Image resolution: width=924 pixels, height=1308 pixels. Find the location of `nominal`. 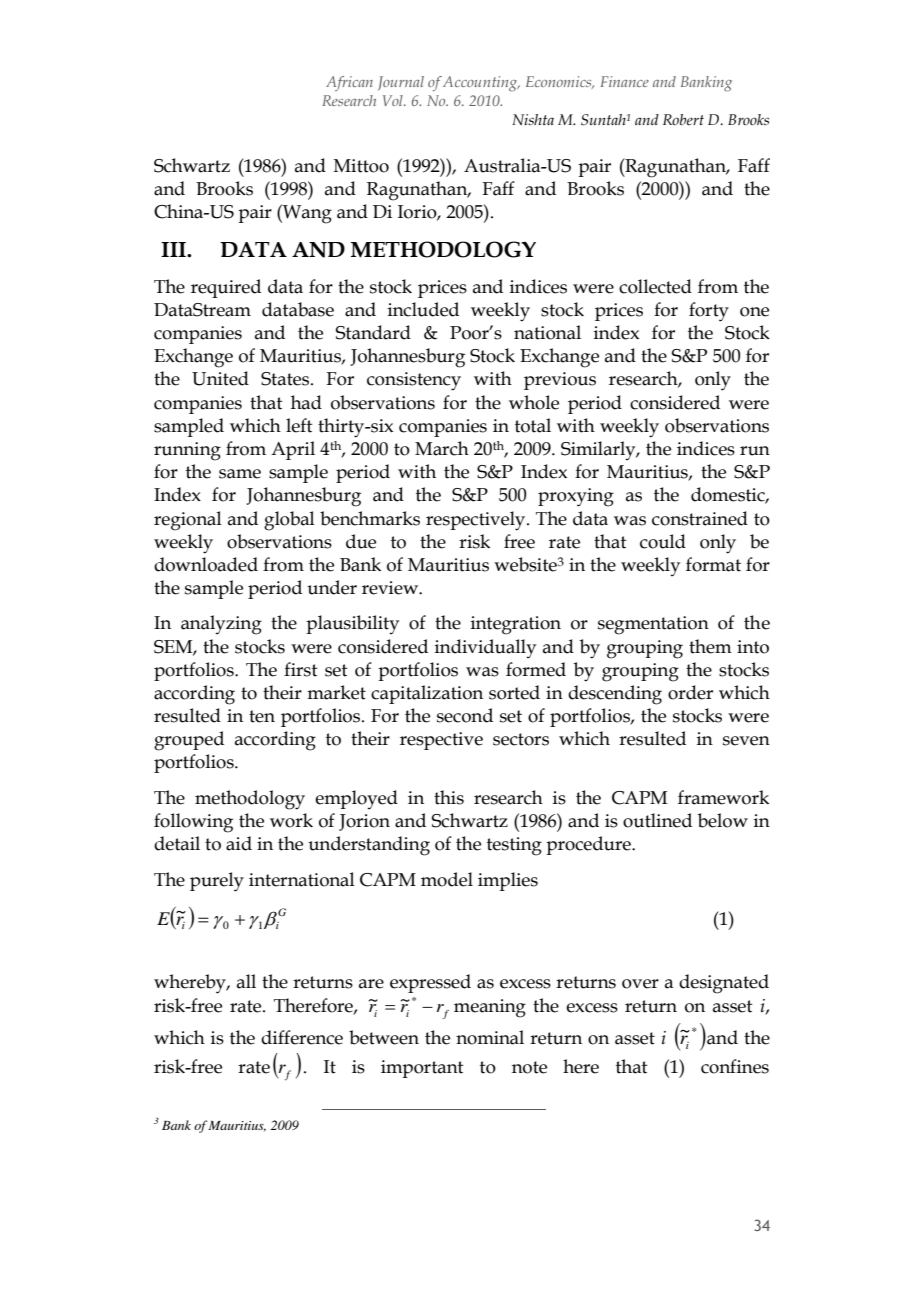

nominal is located at coordinates (490, 1037).
